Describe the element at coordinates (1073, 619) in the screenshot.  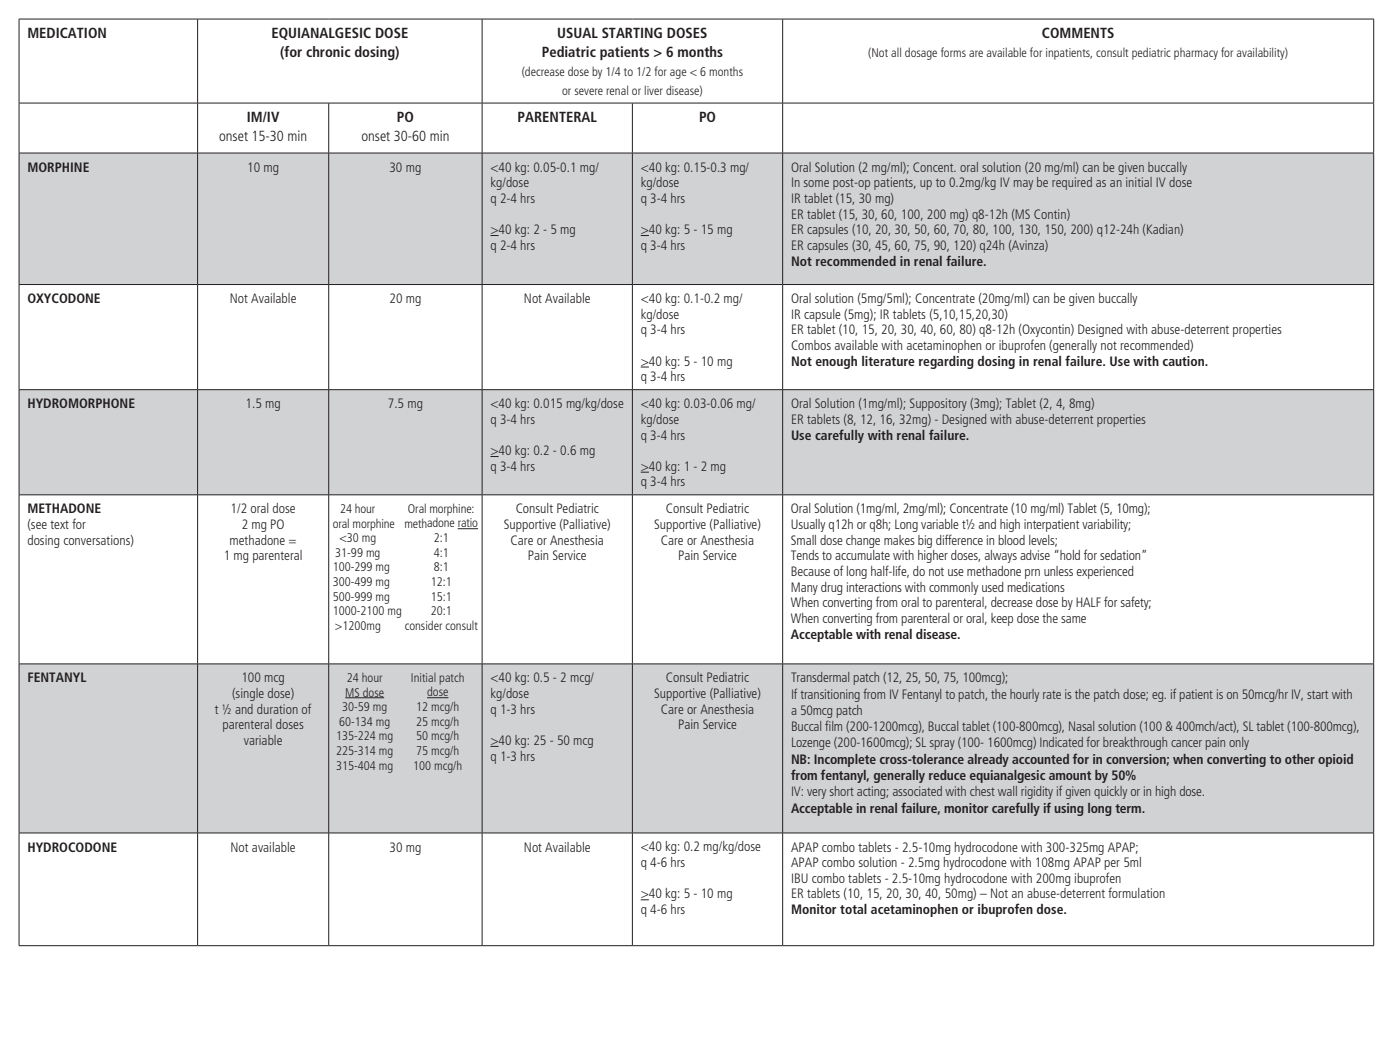
I see `same` at that location.
